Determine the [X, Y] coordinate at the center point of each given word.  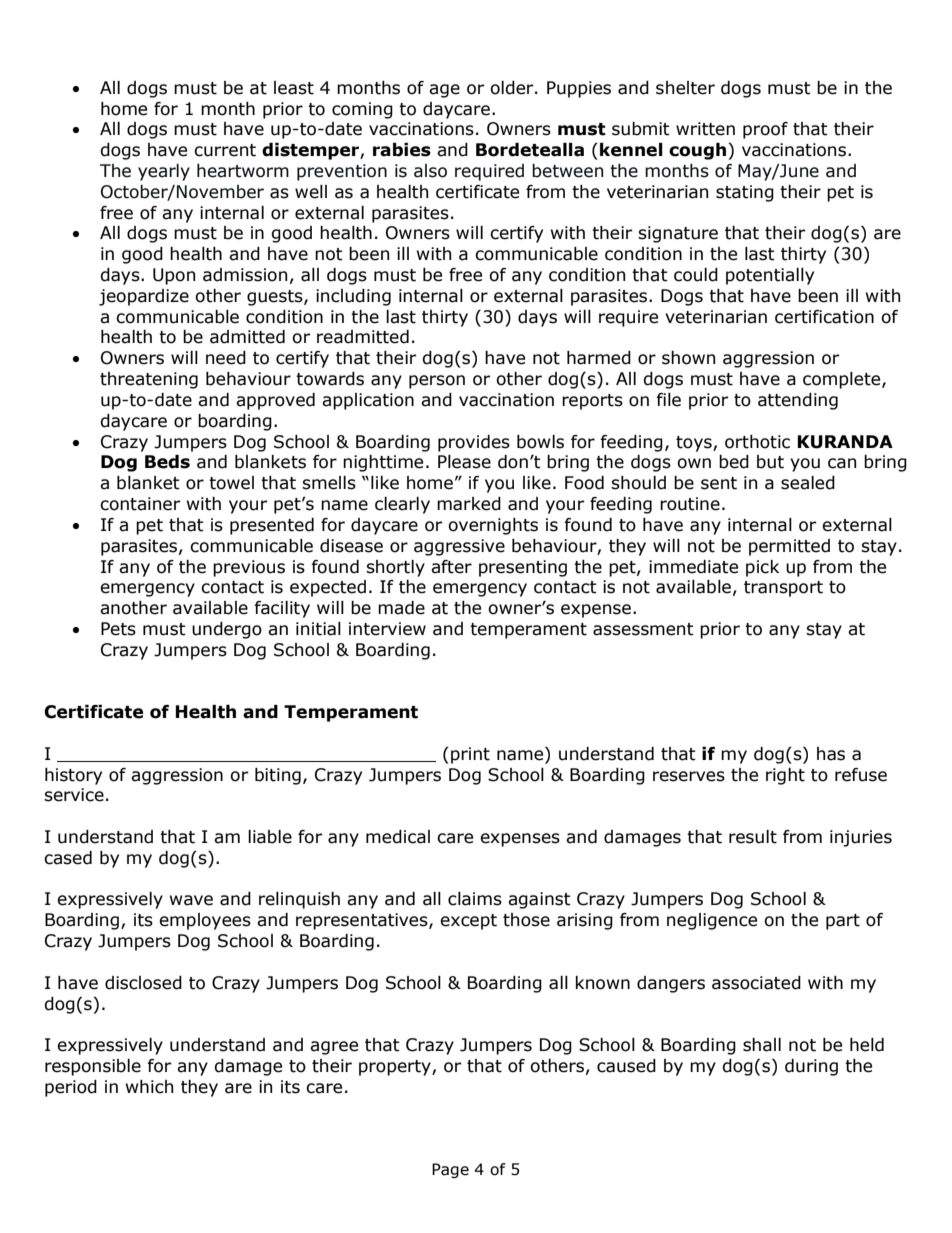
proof [765, 130]
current [225, 150]
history [73, 776]
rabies [402, 150]
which [149, 1087]
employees [205, 921]
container [140, 504]
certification [824, 317]
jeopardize [144, 297]
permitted [789, 547]
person [437, 382]
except [468, 922]
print [470, 755]
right [785, 776]
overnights [493, 526]
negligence [712, 921]
